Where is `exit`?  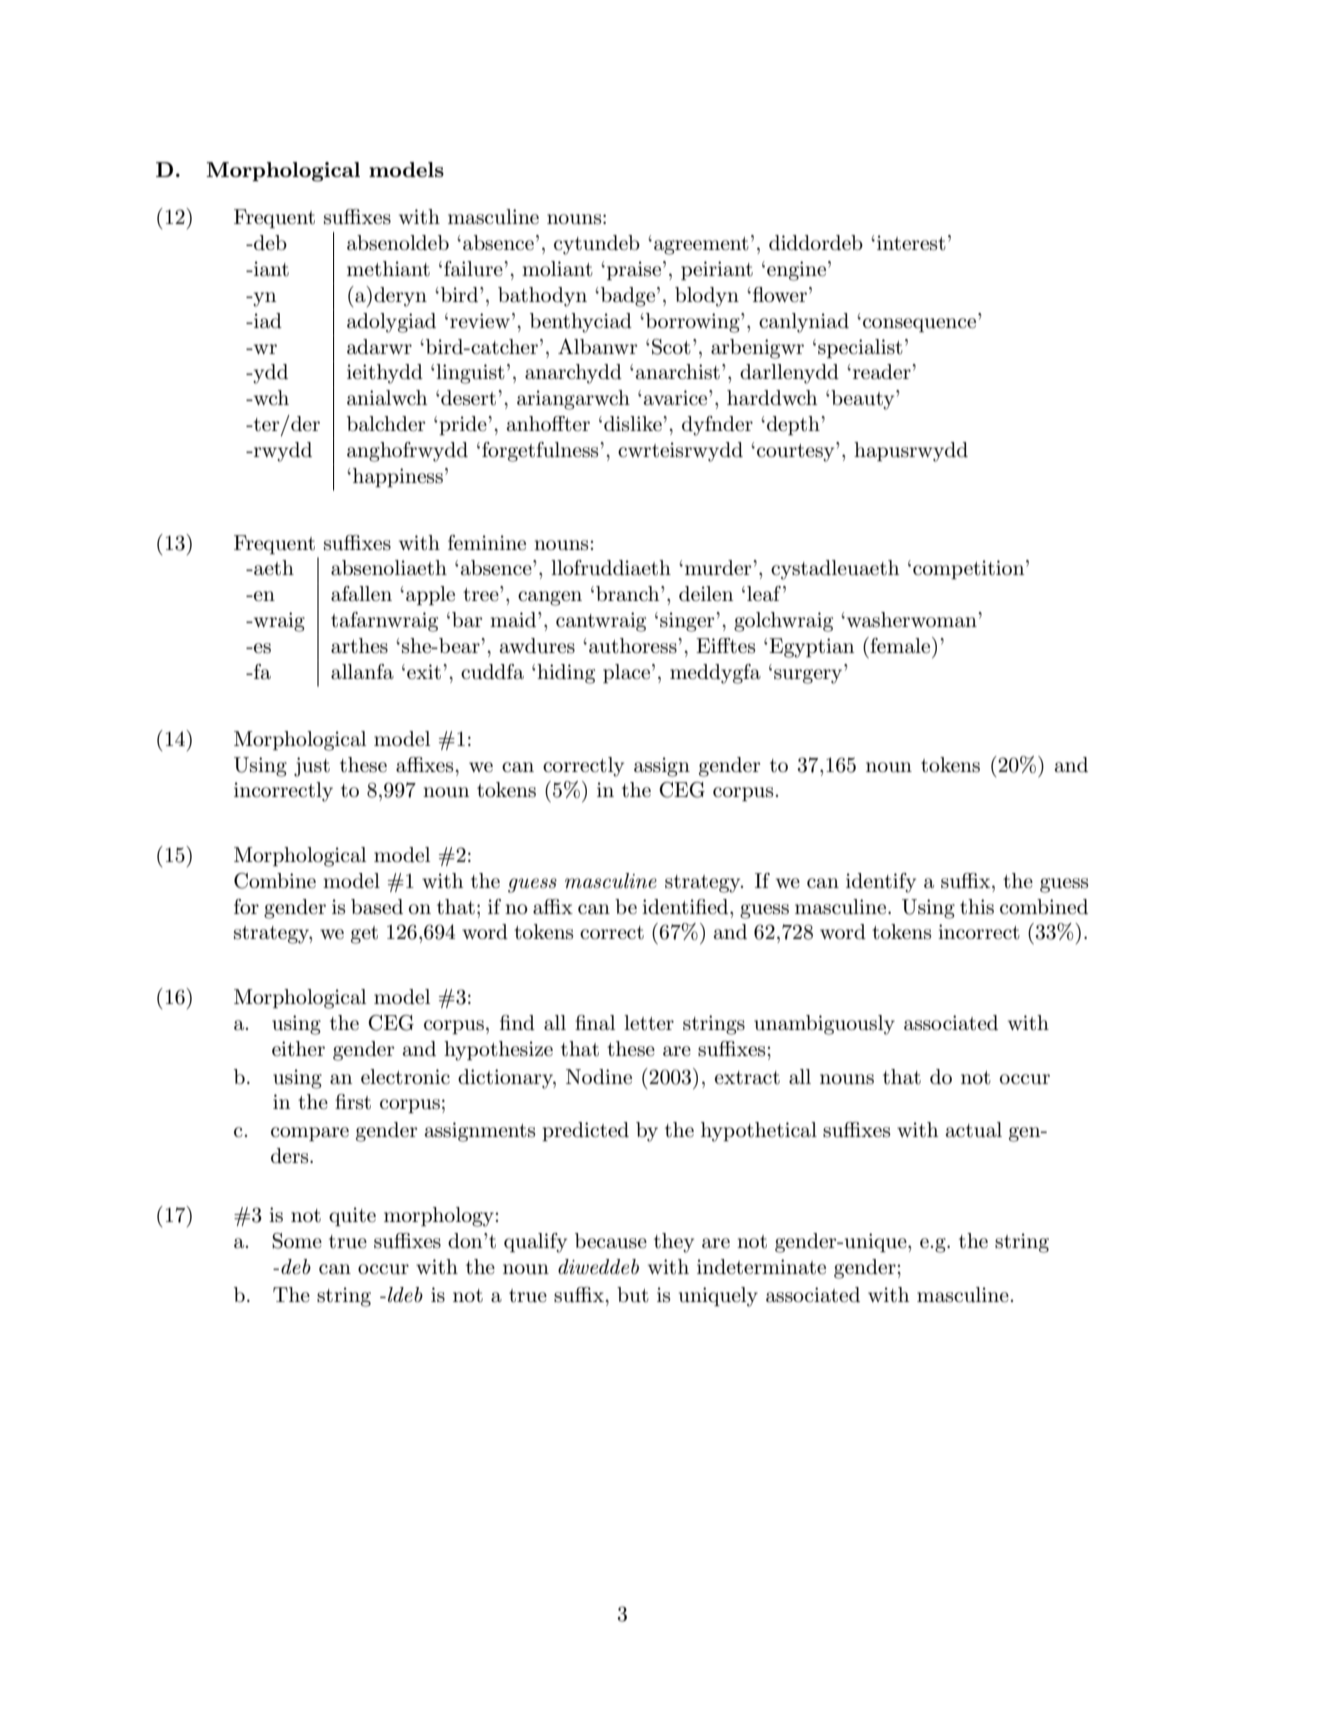 exit is located at coordinates (424, 672).
